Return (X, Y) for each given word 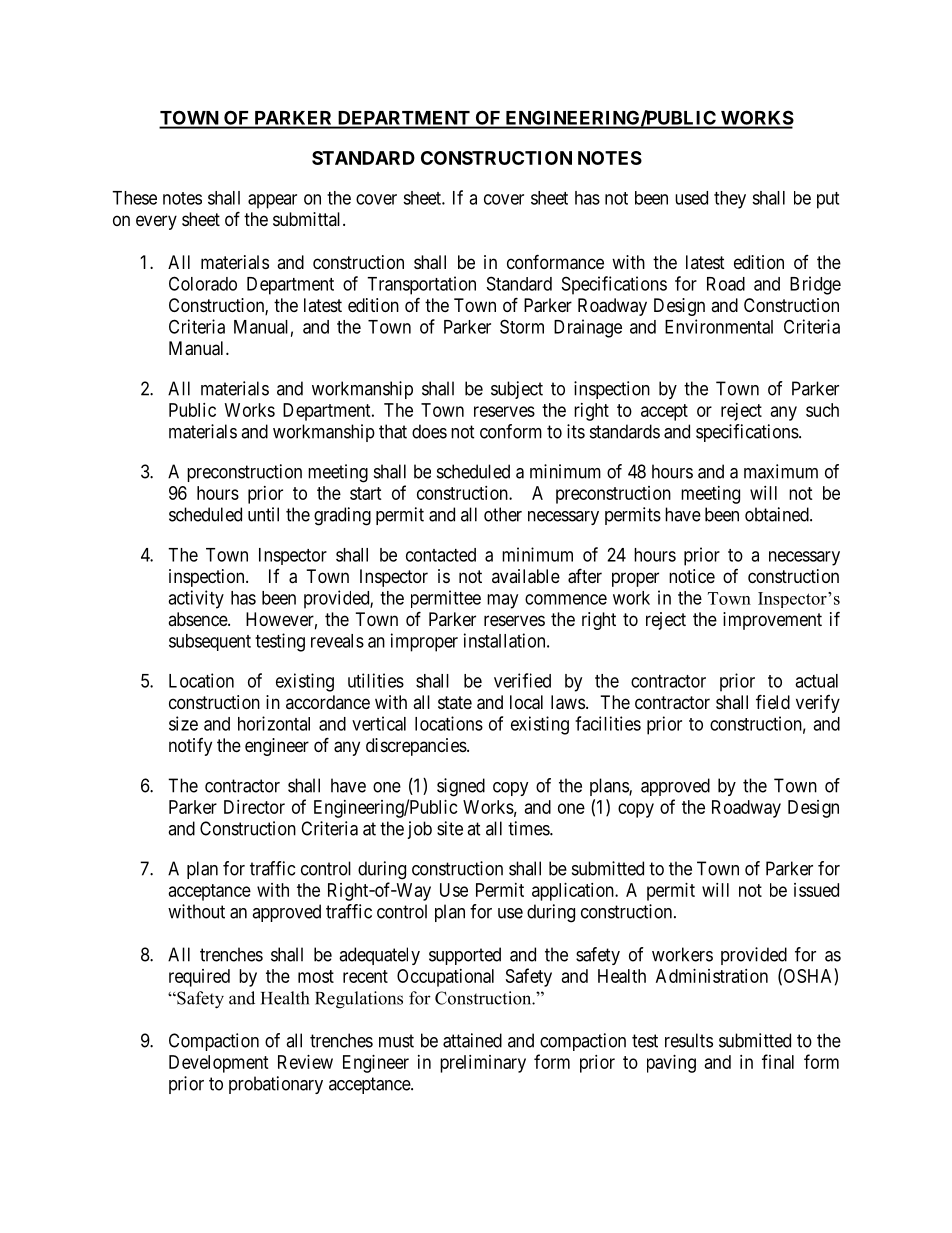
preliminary (483, 1064)
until (263, 514)
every (156, 222)
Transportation (421, 285)
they (730, 200)
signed (461, 787)
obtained (778, 514)
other (503, 514)
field (773, 701)
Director (254, 807)
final (778, 1061)
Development (219, 1064)
